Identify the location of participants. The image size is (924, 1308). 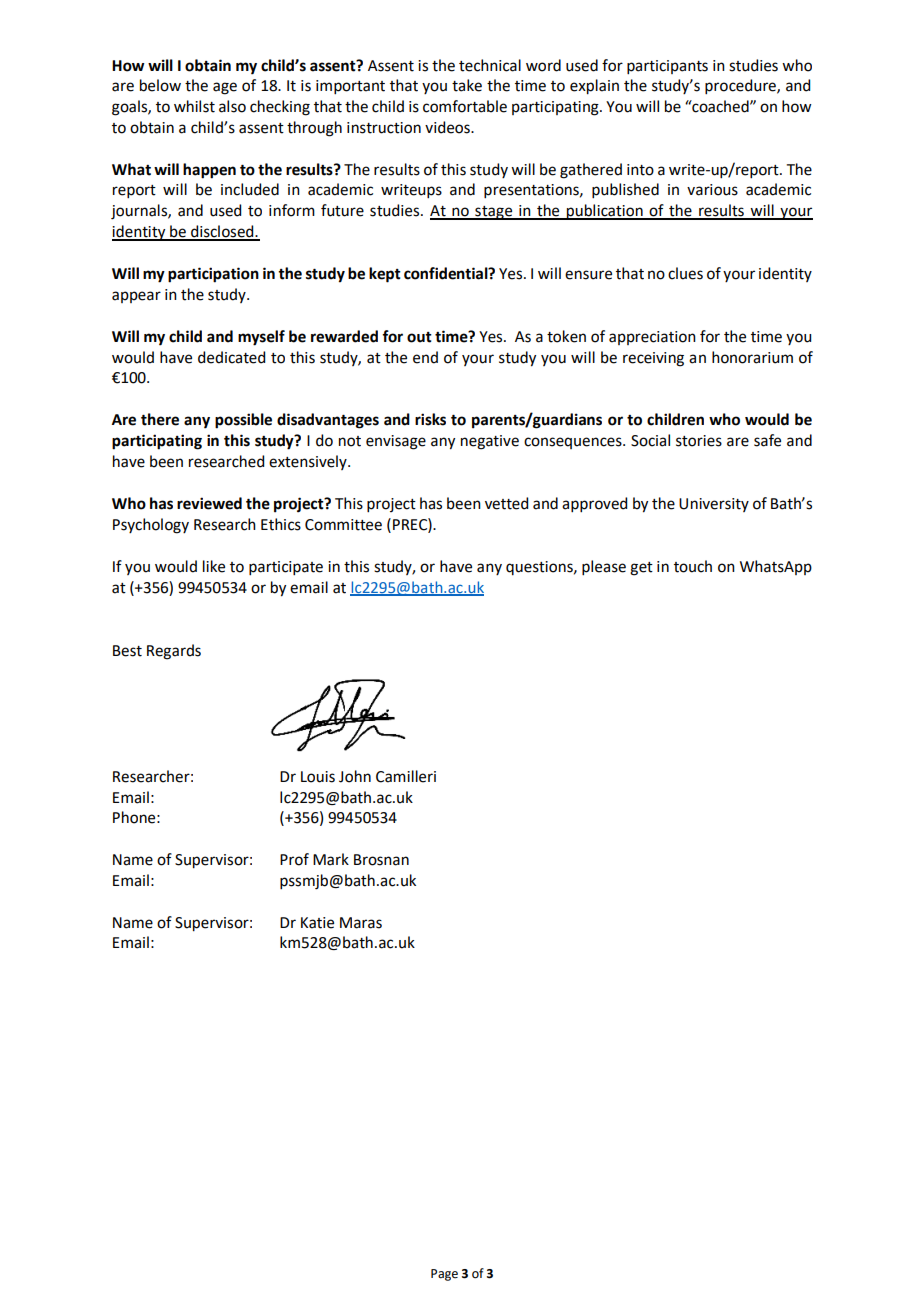
(667, 67).
